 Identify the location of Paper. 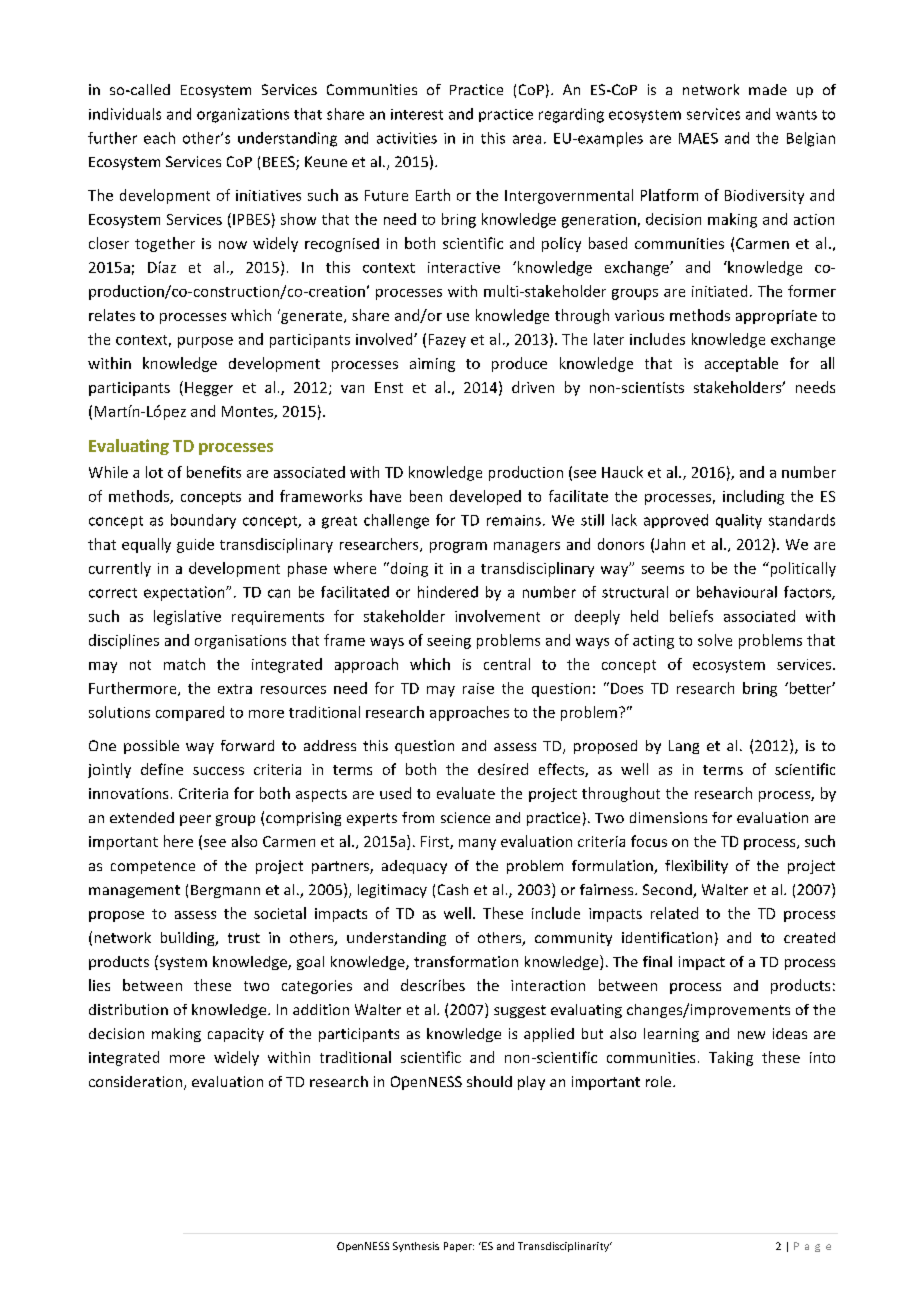
(459, 1247).
